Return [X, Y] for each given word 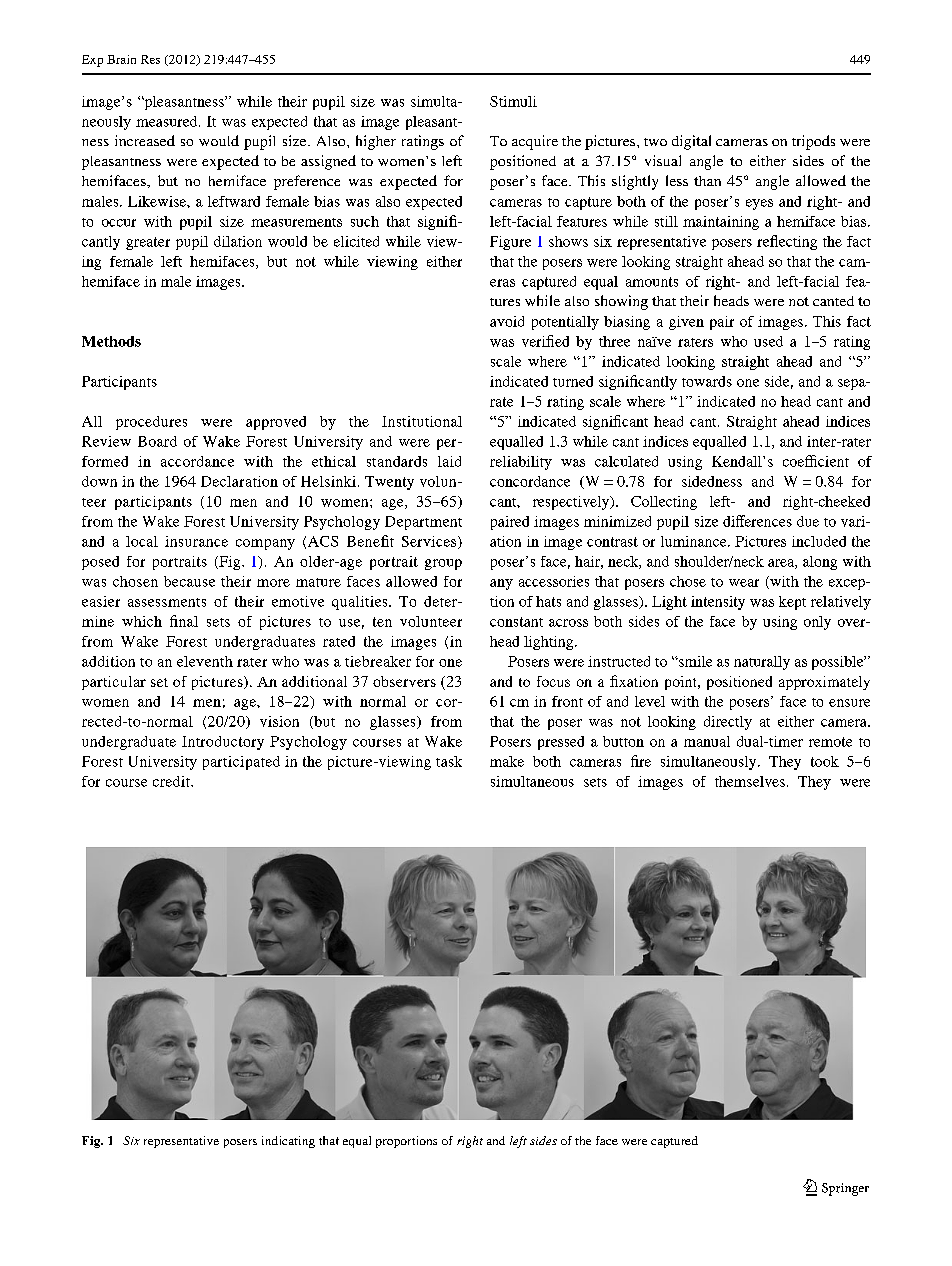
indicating [288, 1142]
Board [157, 441]
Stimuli [513, 101]
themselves [750, 781]
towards [707, 381]
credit [172, 781]
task [449, 761]
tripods [813, 142]
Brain [121, 59]
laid [449, 461]
